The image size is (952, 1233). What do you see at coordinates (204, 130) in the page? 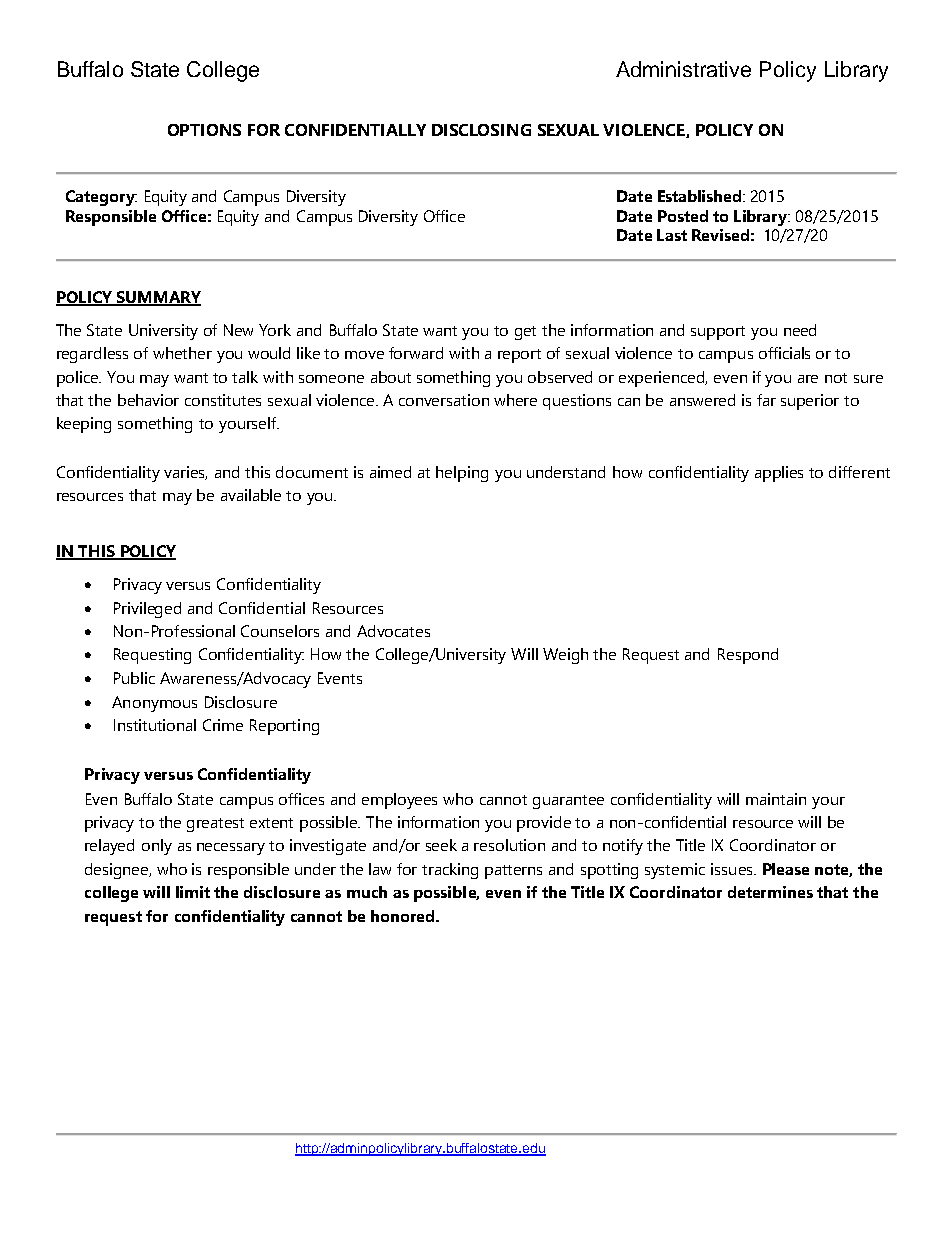
I see `OPTIONS` at bounding box center [204, 130].
